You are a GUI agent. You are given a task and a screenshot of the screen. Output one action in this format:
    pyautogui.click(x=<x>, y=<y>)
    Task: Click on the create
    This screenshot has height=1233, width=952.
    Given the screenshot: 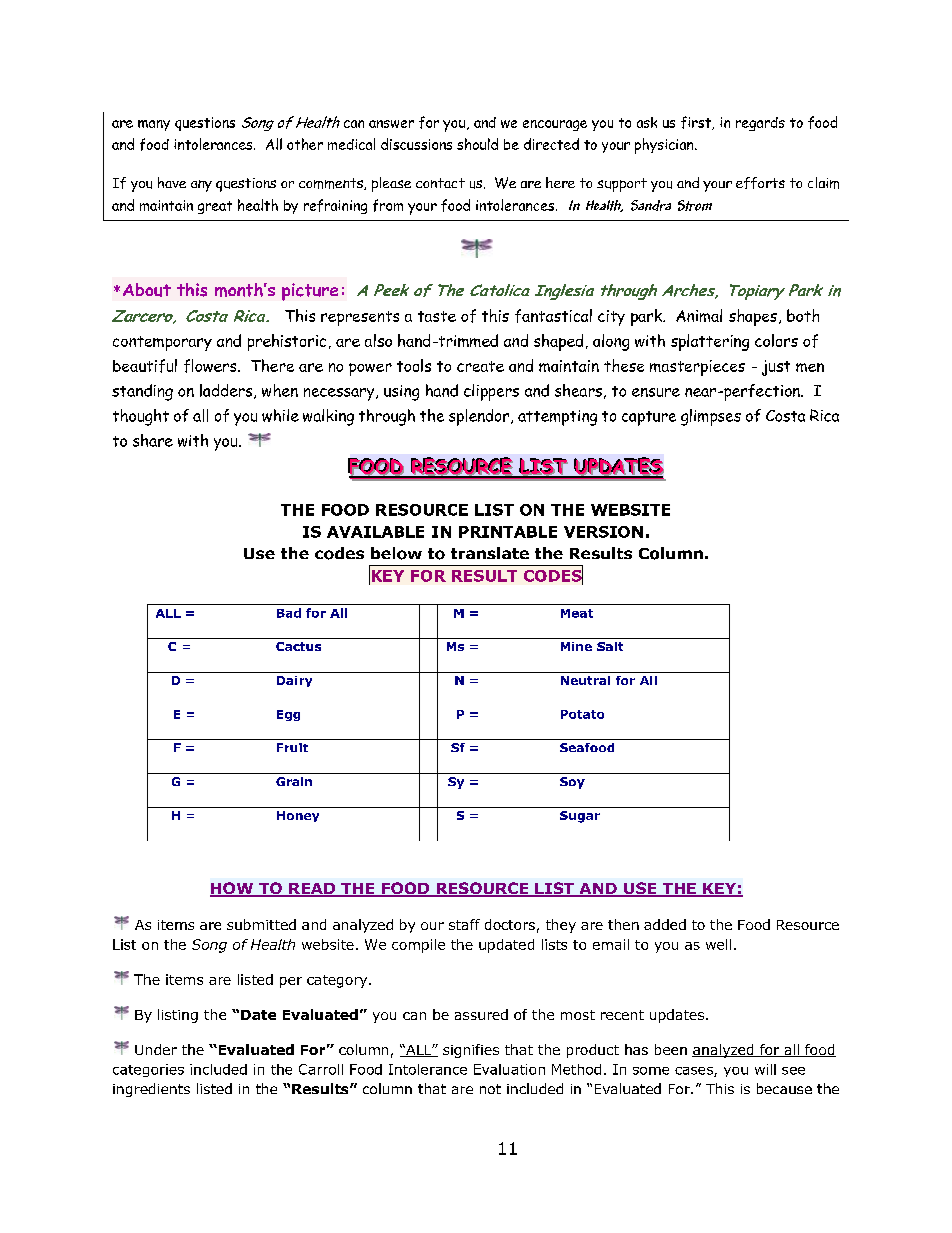 What is the action you would take?
    pyautogui.click(x=480, y=366)
